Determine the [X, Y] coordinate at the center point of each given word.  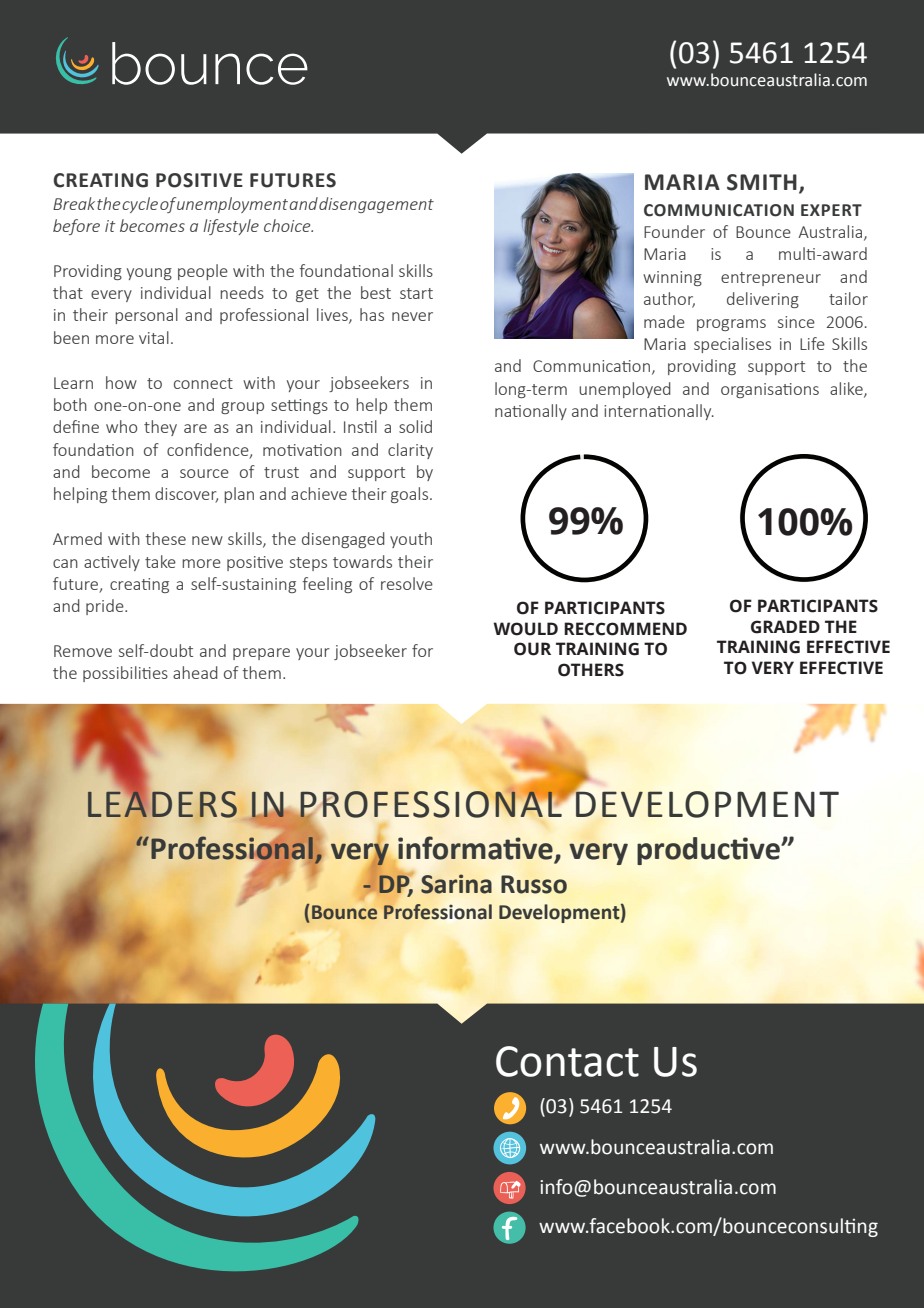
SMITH [762, 182]
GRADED [785, 627]
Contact [567, 1061]
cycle [140, 205]
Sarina [456, 884]
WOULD [525, 629]
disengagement [376, 205]
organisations [770, 390]
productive [709, 851]
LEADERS [162, 803]
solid [415, 426]
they [160, 428]
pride [106, 607]
